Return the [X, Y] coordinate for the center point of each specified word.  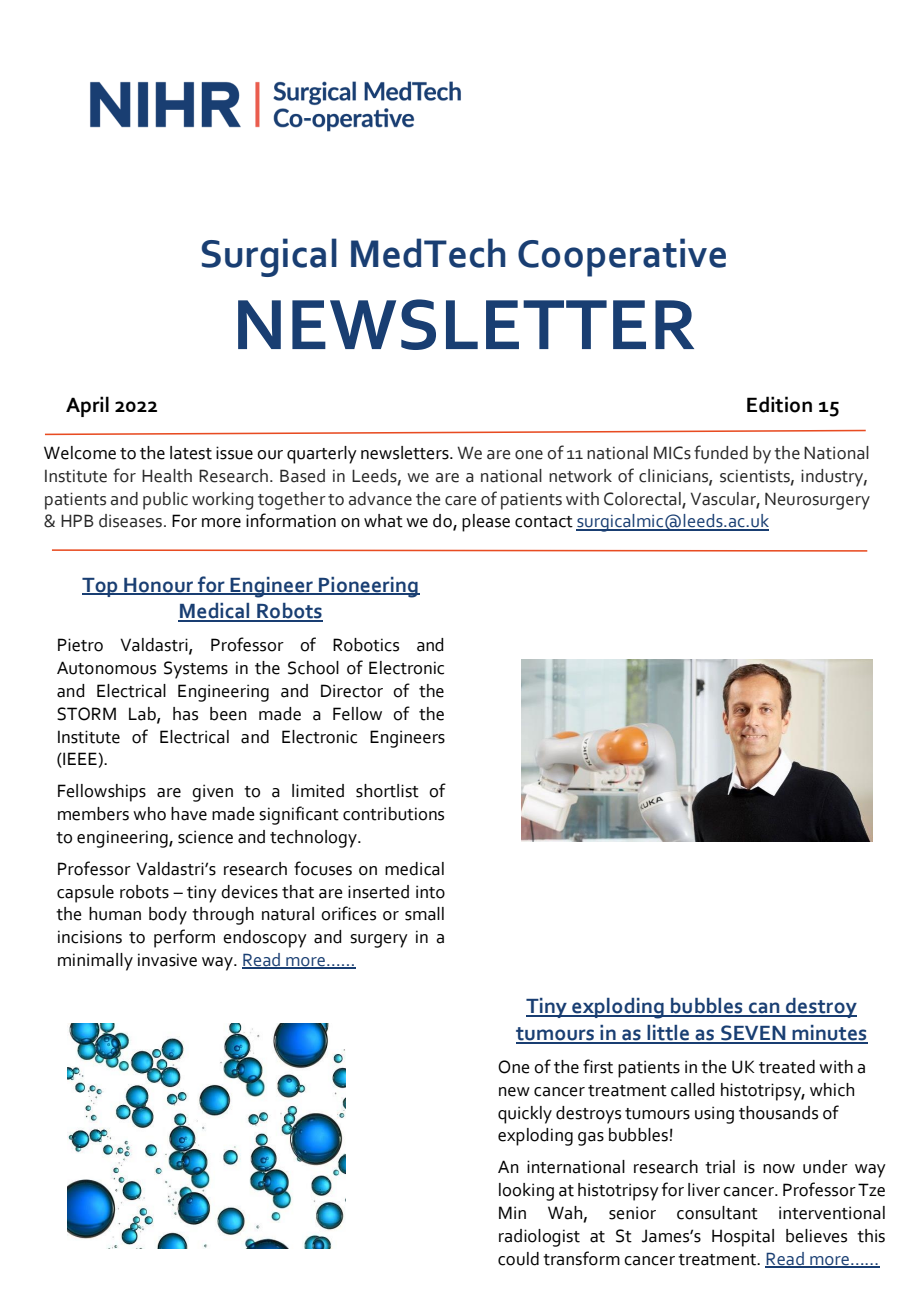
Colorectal [643, 499]
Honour [159, 586]
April [87, 406]
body [168, 916]
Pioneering [368, 587]
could [518, 1259]
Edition [779, 404]
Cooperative [622, 257]
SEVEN [753, 1034]
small [424, 914]
